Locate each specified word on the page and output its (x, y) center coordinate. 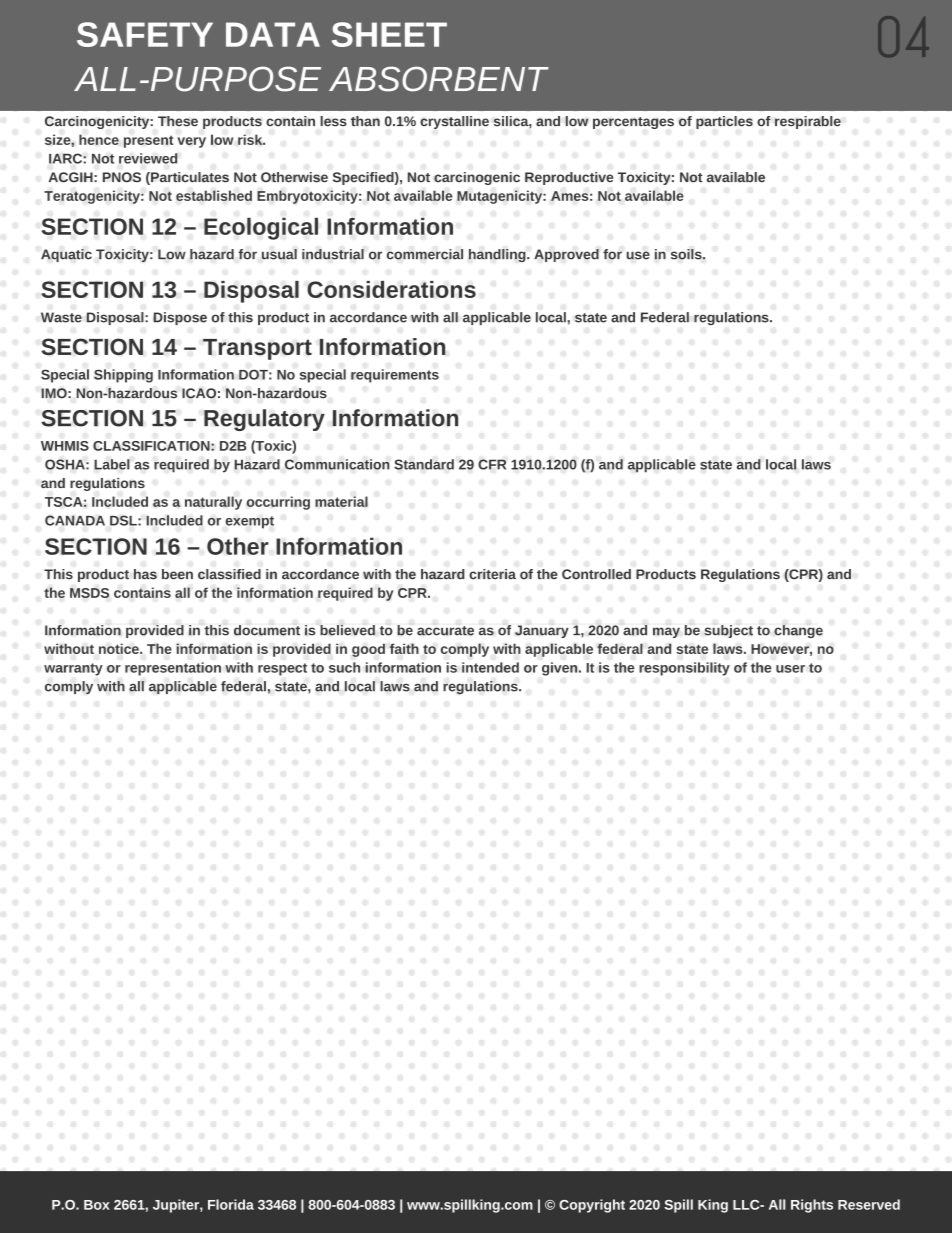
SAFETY (145, 34)
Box (97, 1205)
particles (724, 122)
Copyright (592, 1206)
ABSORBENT (439, 79)
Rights (812, 1206)
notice (120, 648)
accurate (445, 631)
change (798, 631)
